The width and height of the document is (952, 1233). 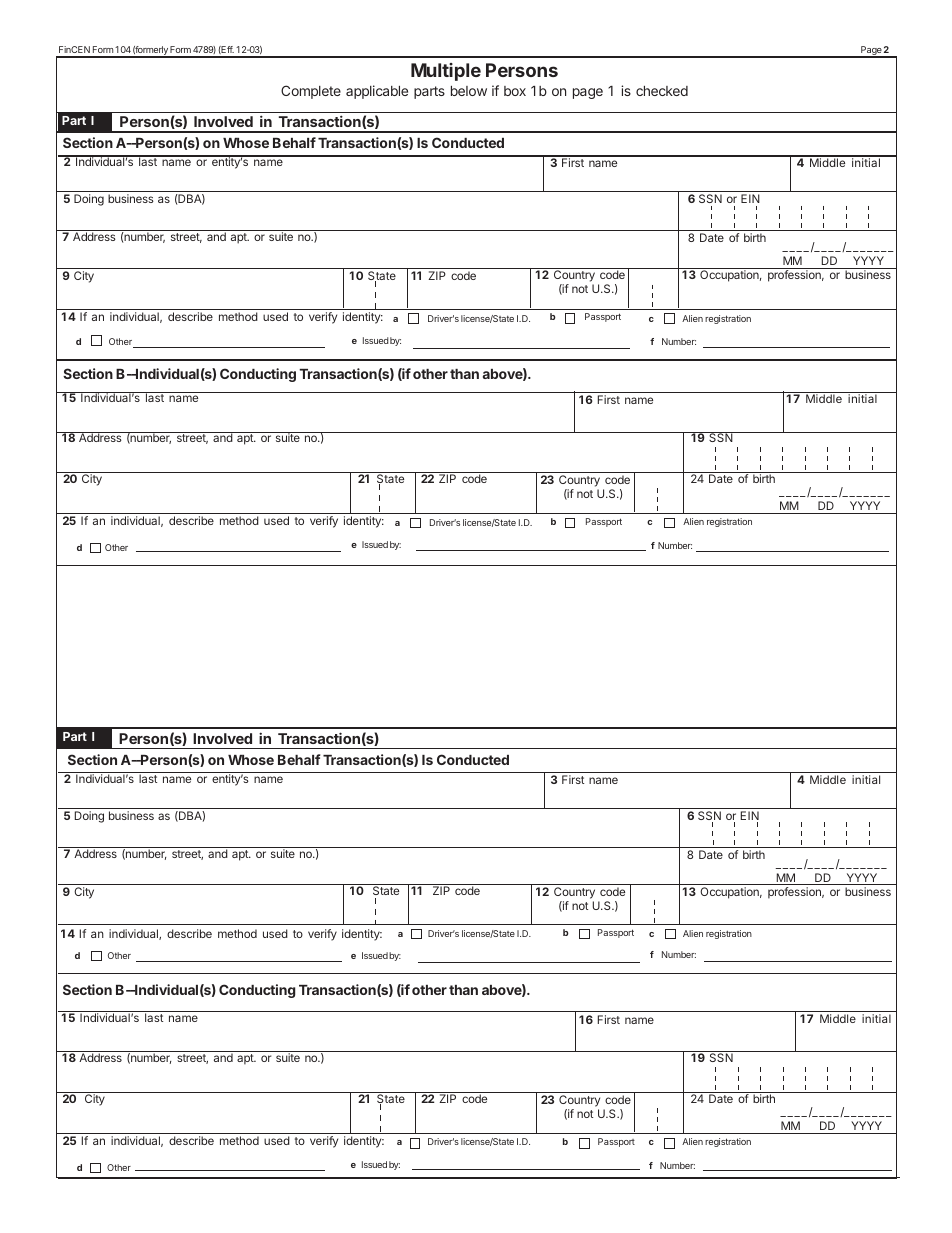 What do you see at coordinates (515, 91) in the document?
I see `box` at bounding box center [515, 91].
